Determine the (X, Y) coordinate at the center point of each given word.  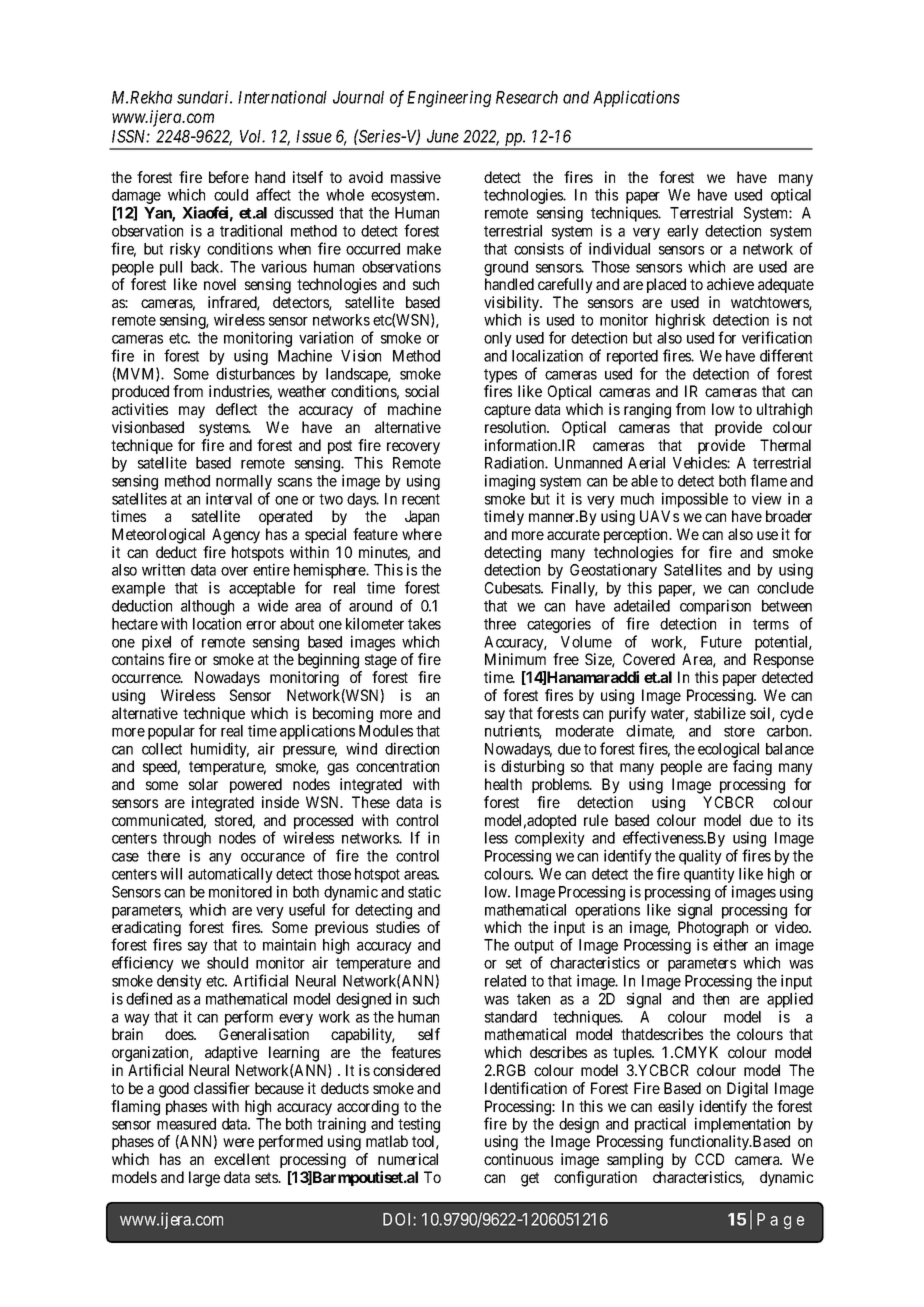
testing (419, 1126)
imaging (510, 482)
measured (186, 1124)
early (683, 232)
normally (244, 484)
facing (752, 768)
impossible (694, 501)
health (503, 784)
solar (203, 784)
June (443, 136)
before (229, 177)
